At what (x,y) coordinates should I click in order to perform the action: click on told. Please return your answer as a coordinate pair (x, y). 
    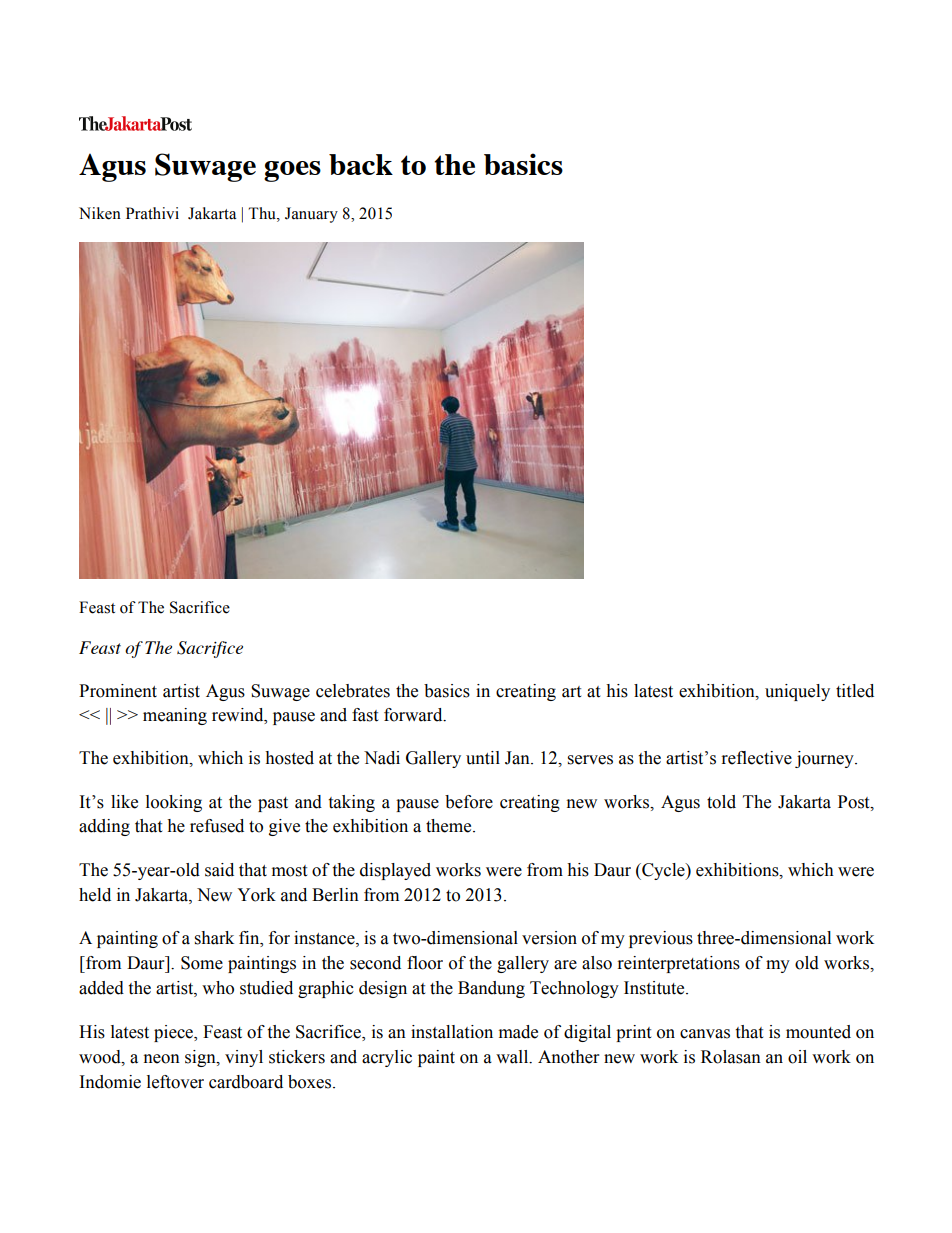
    Looking at the image, I should click on (721, 802).
